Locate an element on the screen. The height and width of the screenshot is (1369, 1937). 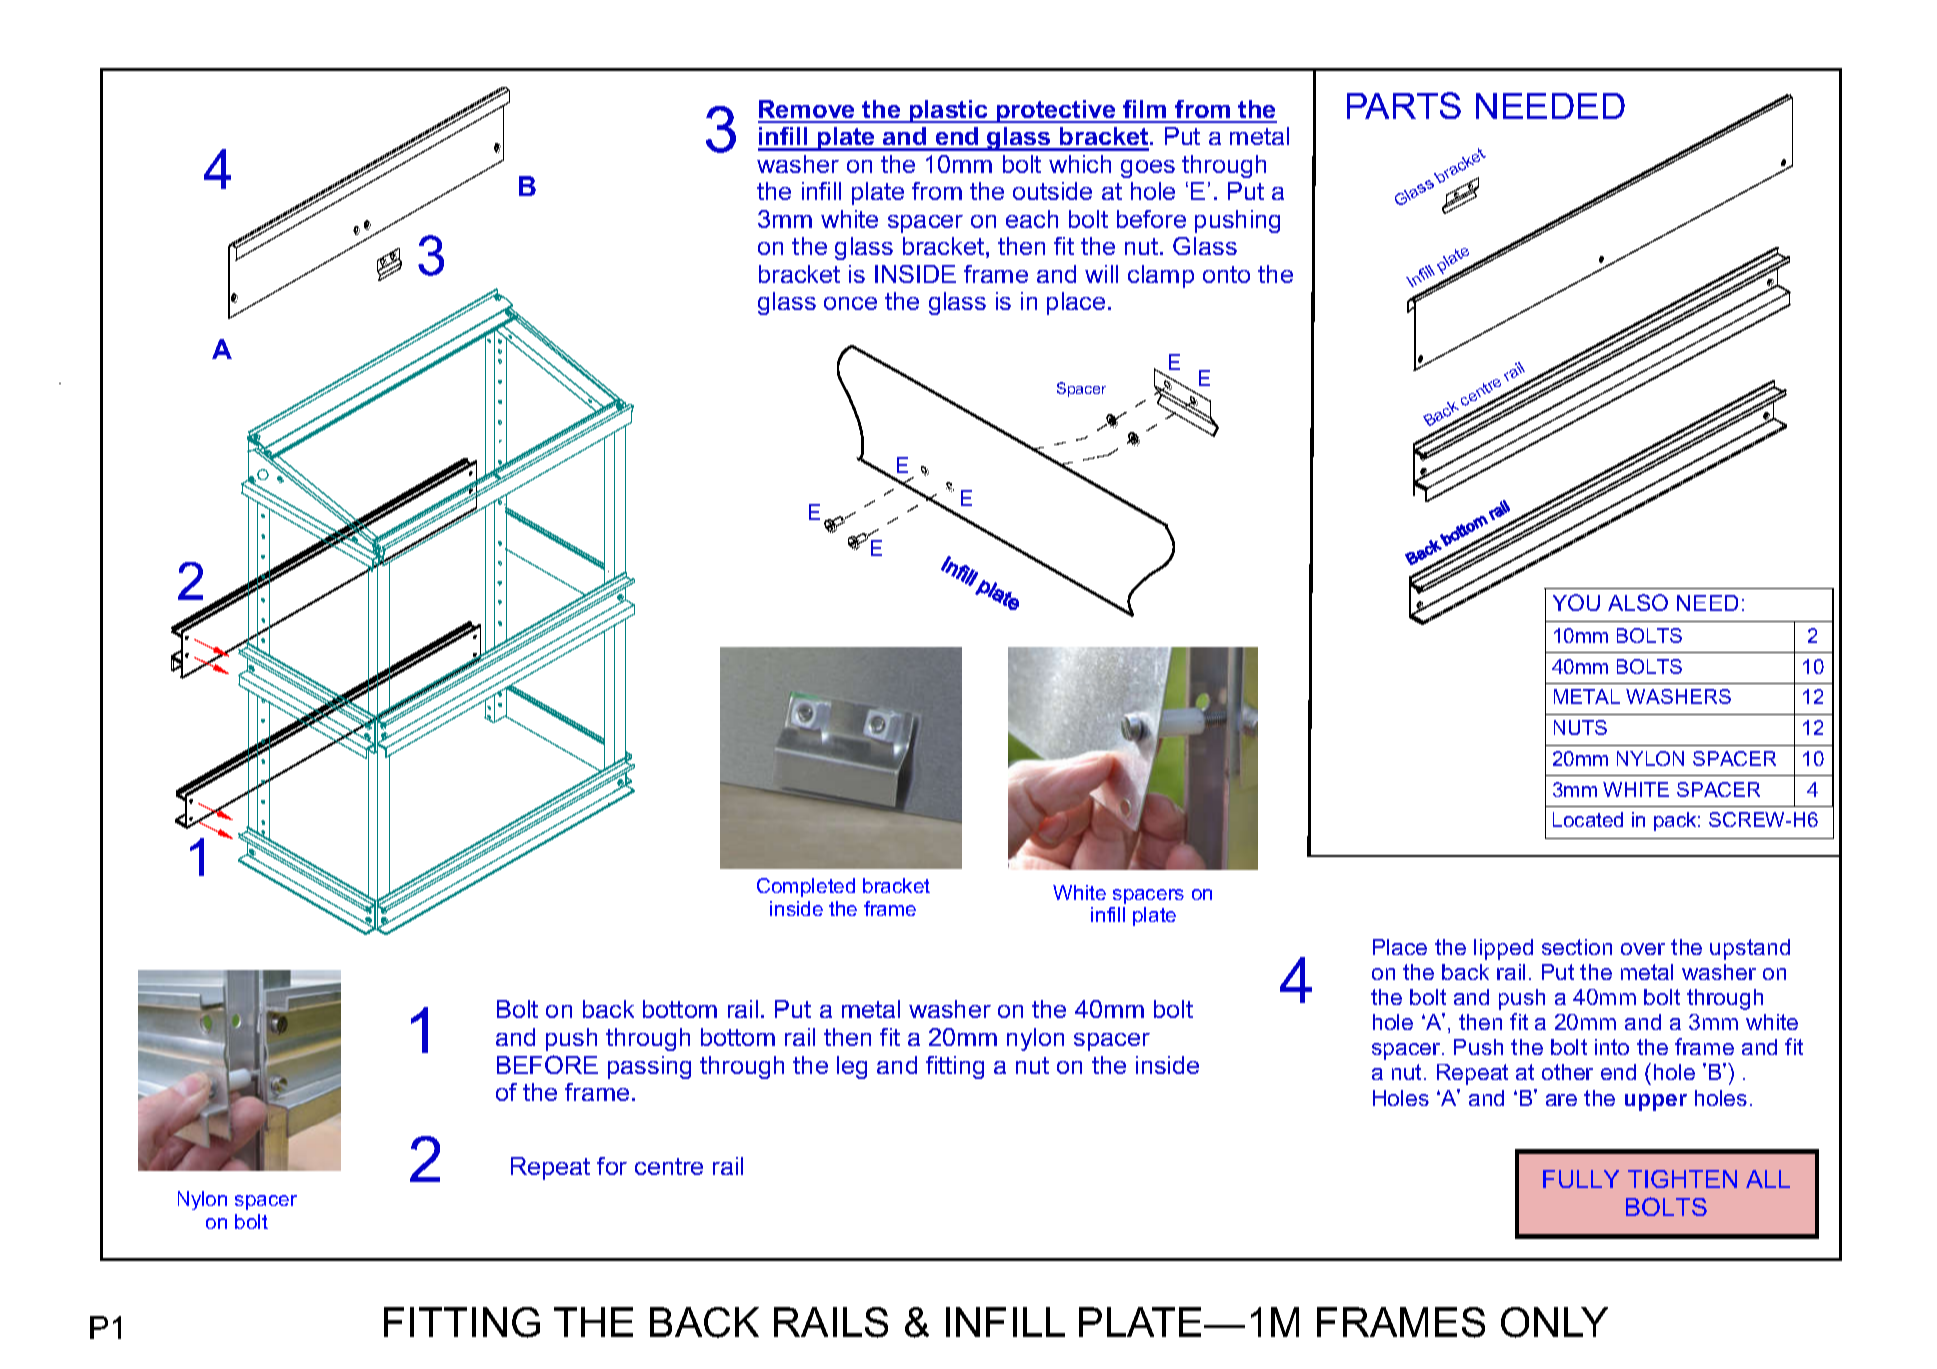
ONLY is located at coordinates (1554, 1322).
